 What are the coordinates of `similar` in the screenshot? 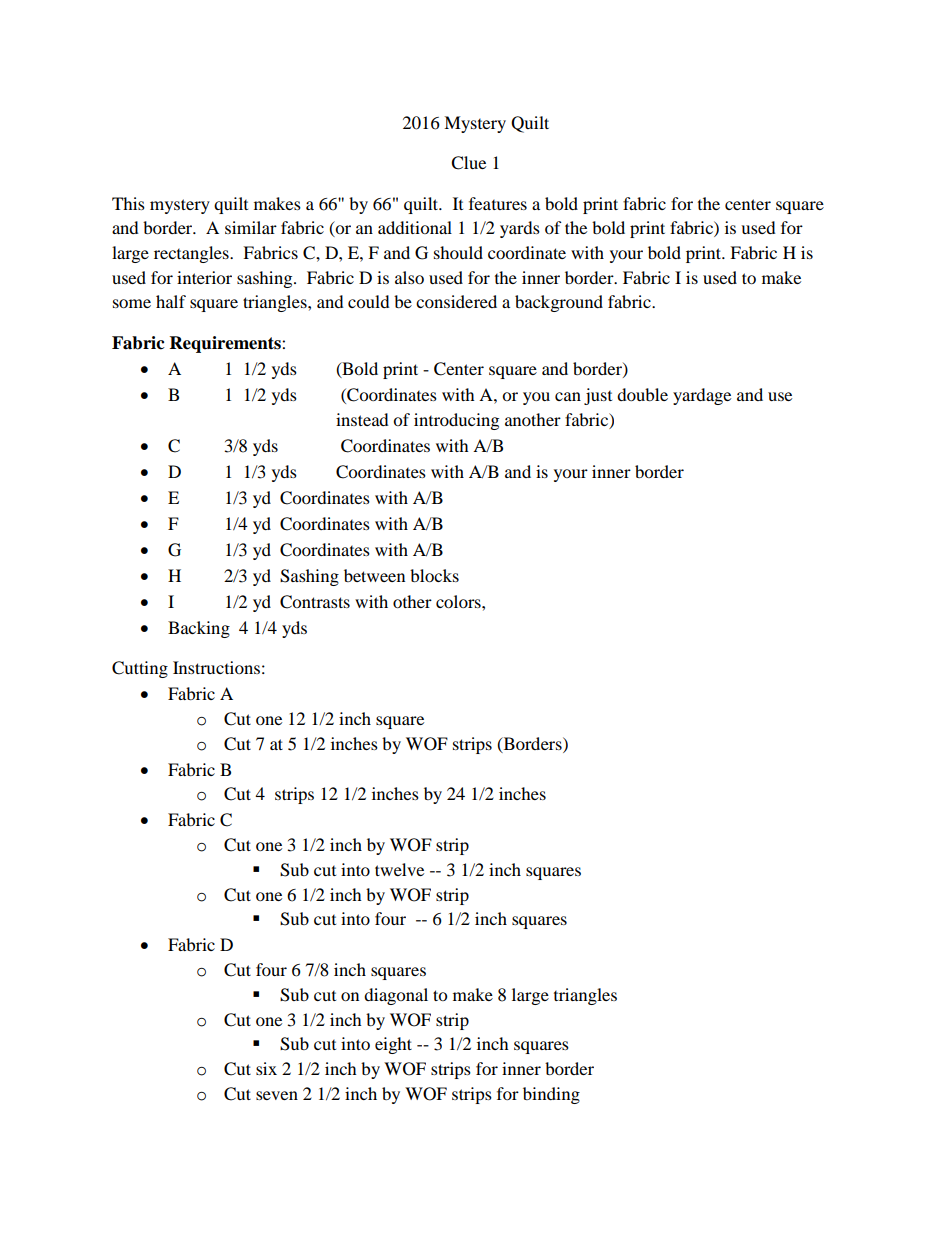 It's located at (251, 227).
